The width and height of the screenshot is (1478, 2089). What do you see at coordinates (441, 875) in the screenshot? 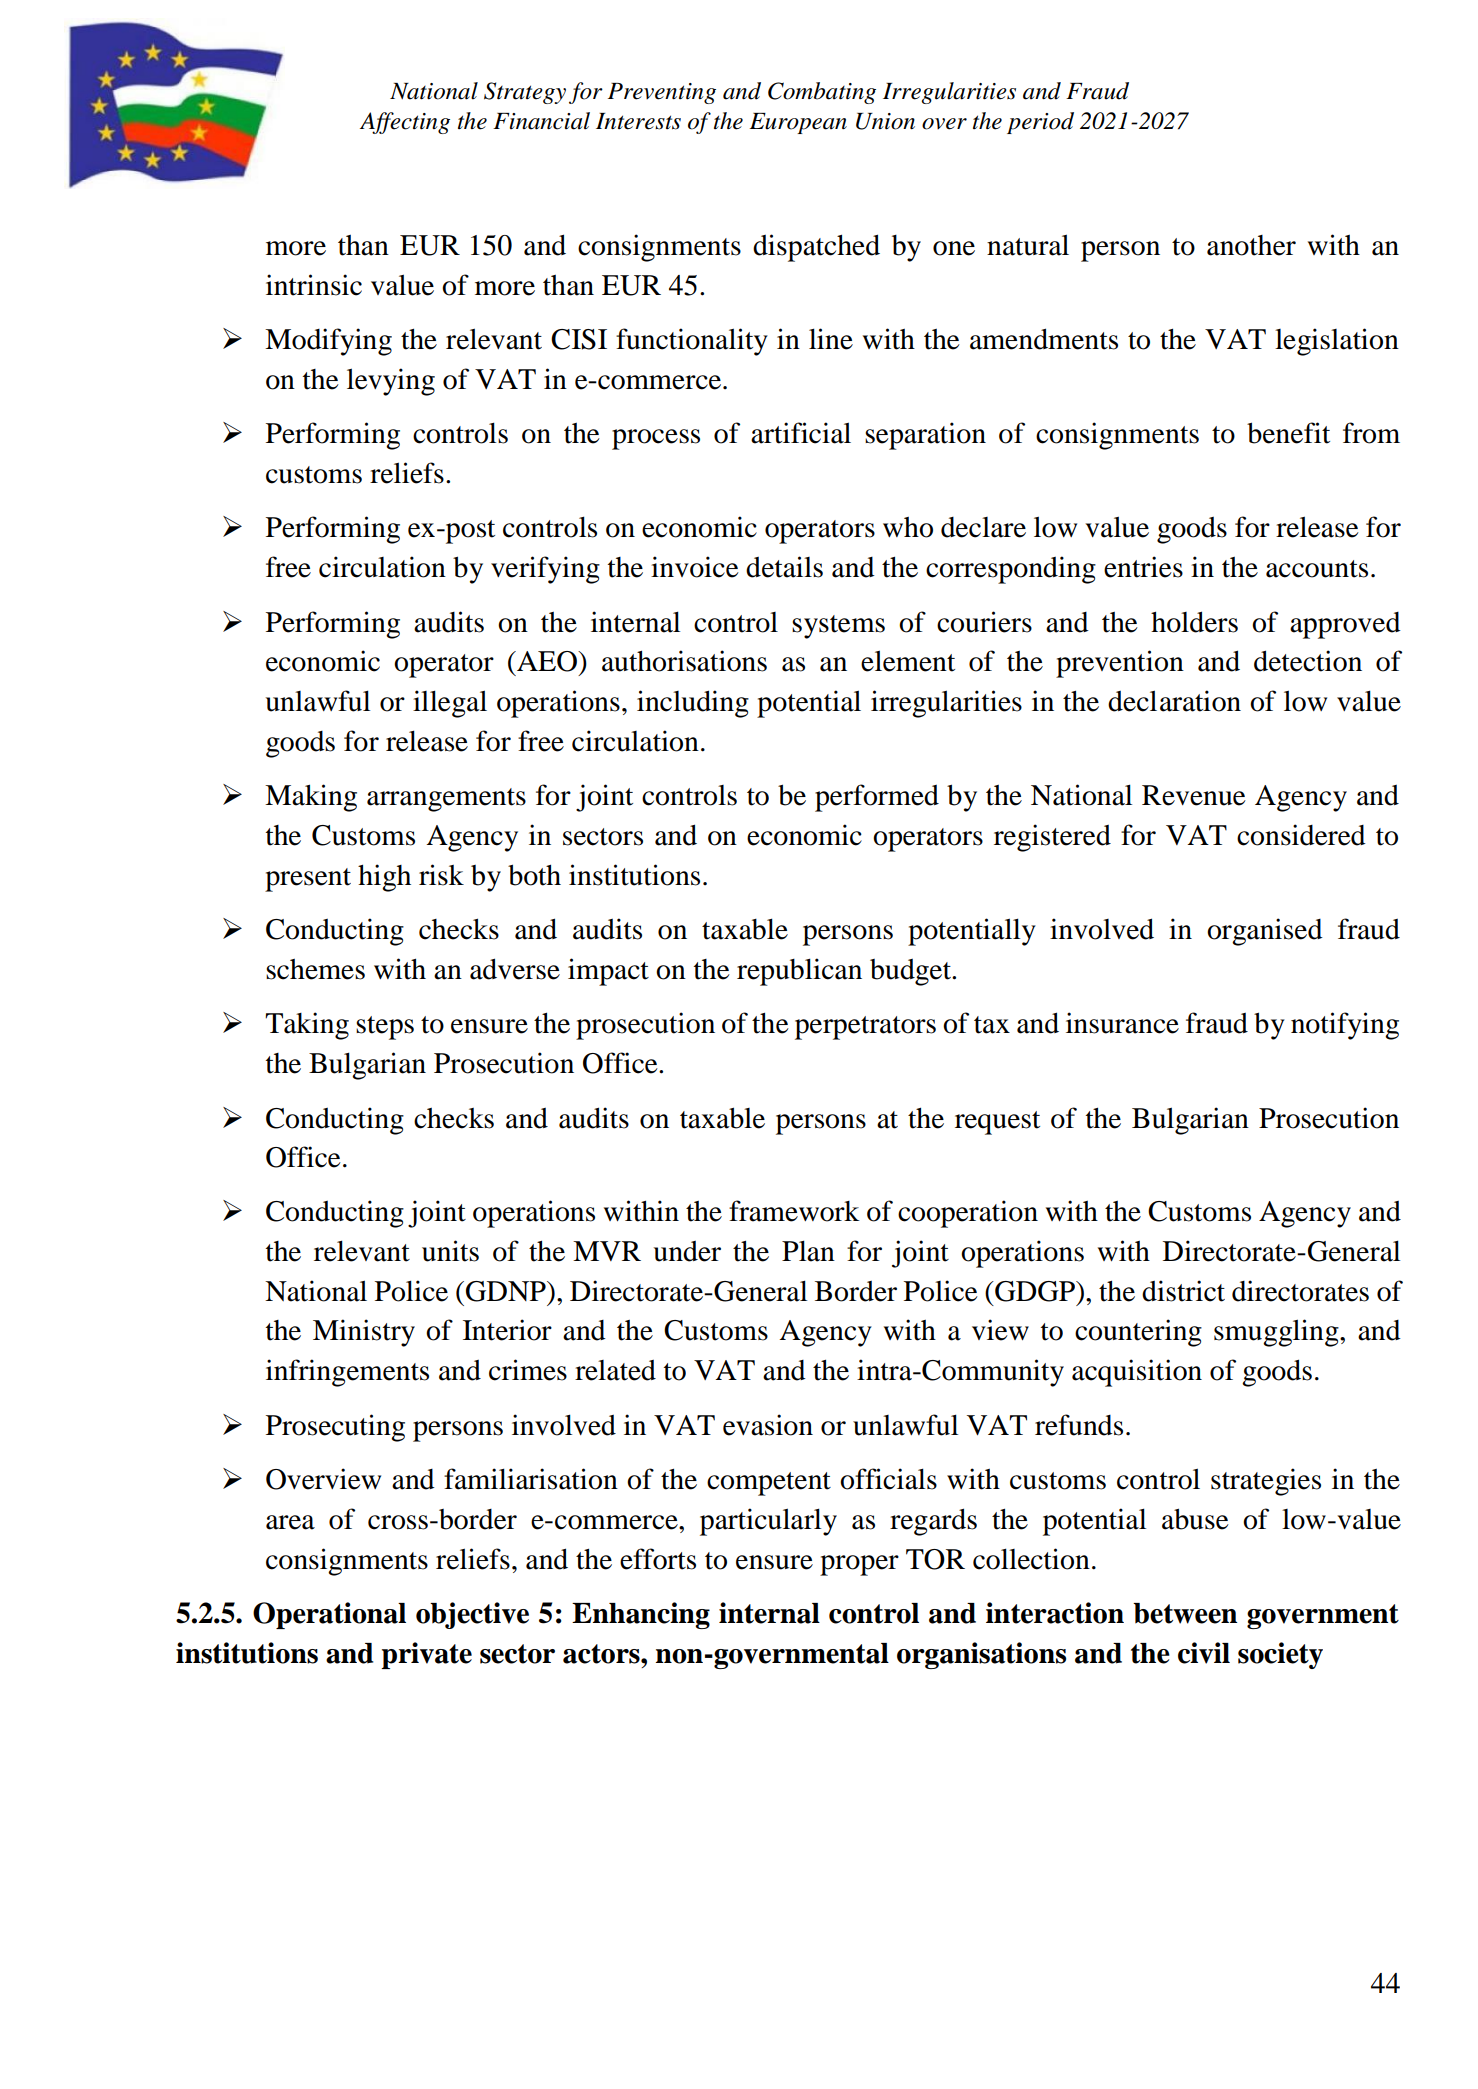
I see `risk` at bounding box center [441, 875].
